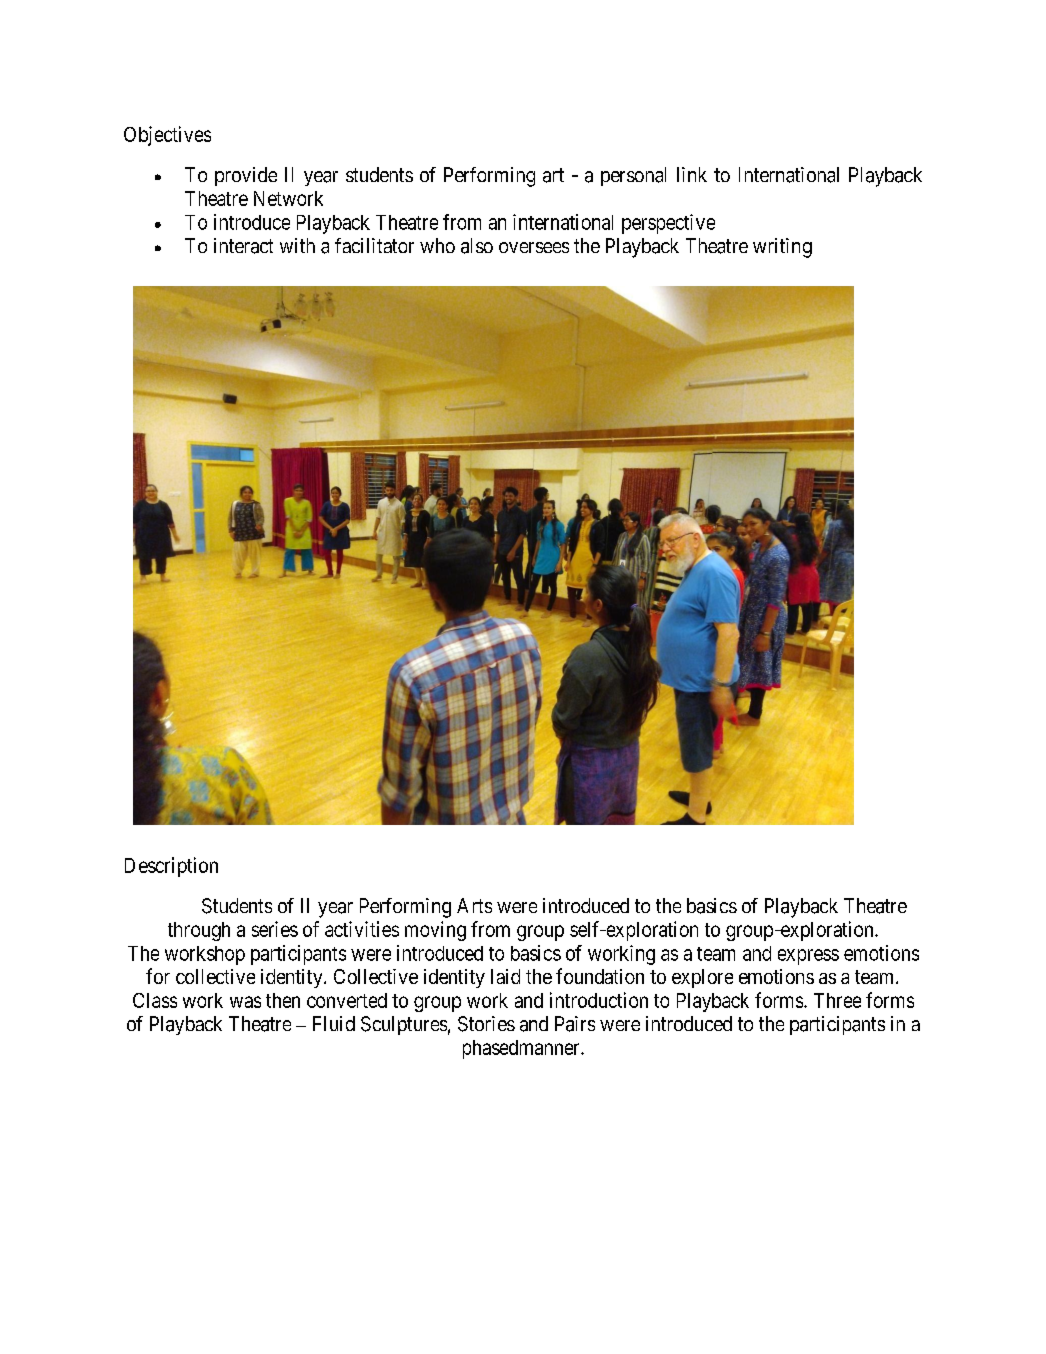 Image resolution: width=1046 pixels, height=1354 pixels. Describe the element at coordinates (243, 246) in the document. I see `interact` at that location.
